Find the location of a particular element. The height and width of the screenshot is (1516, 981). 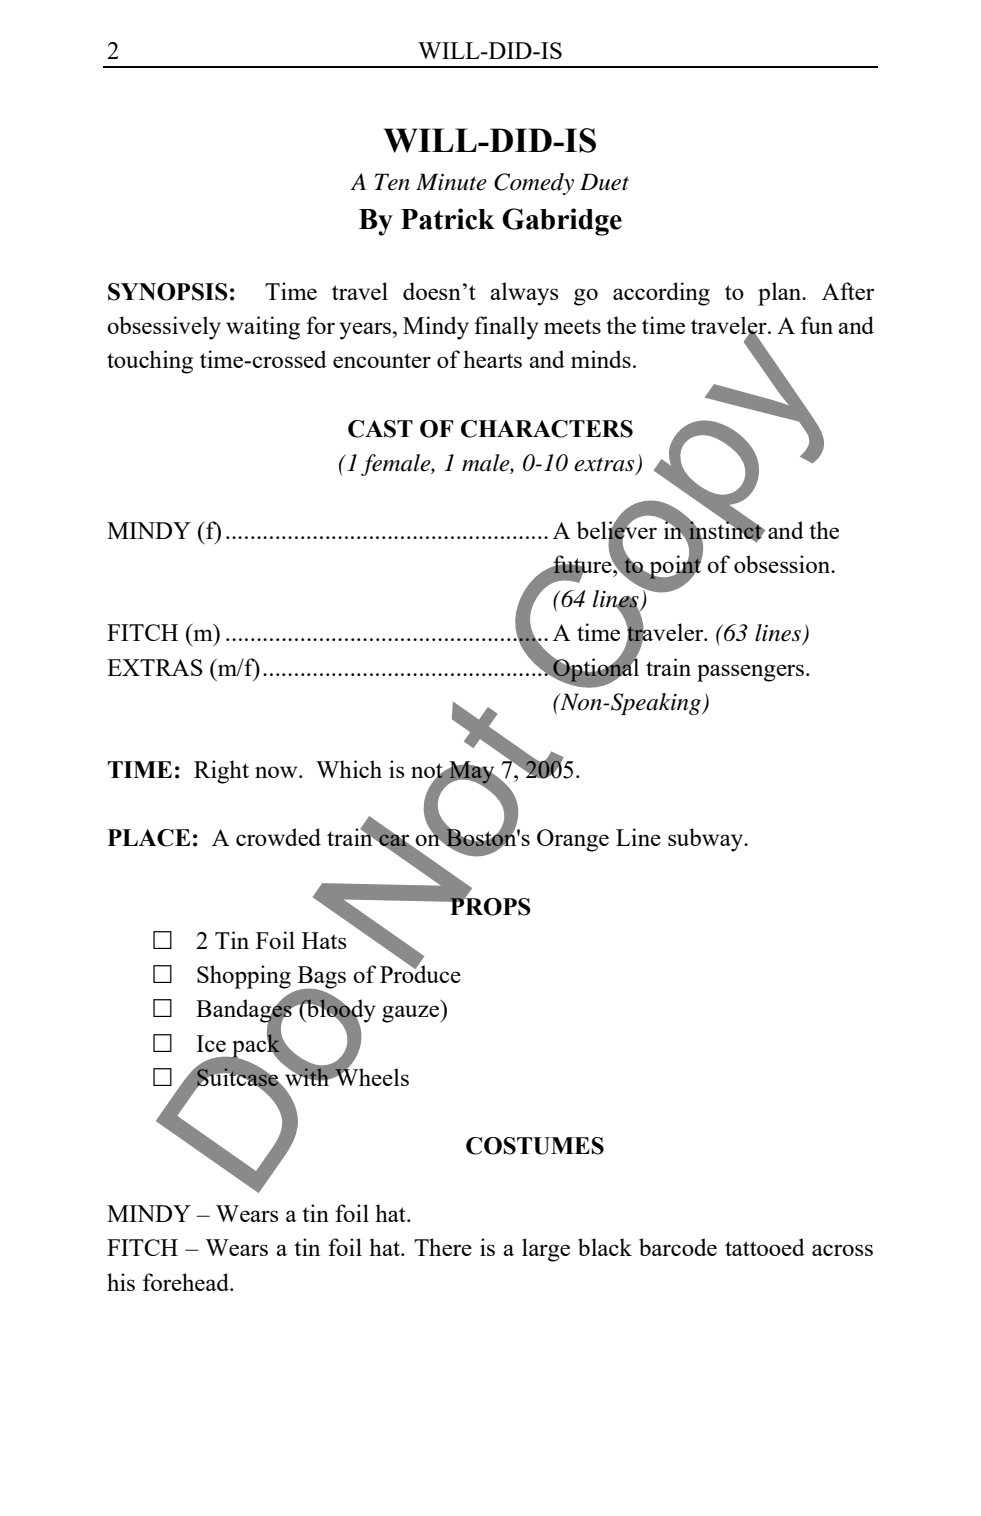

Shopping is located at coordinates (244, 977).
